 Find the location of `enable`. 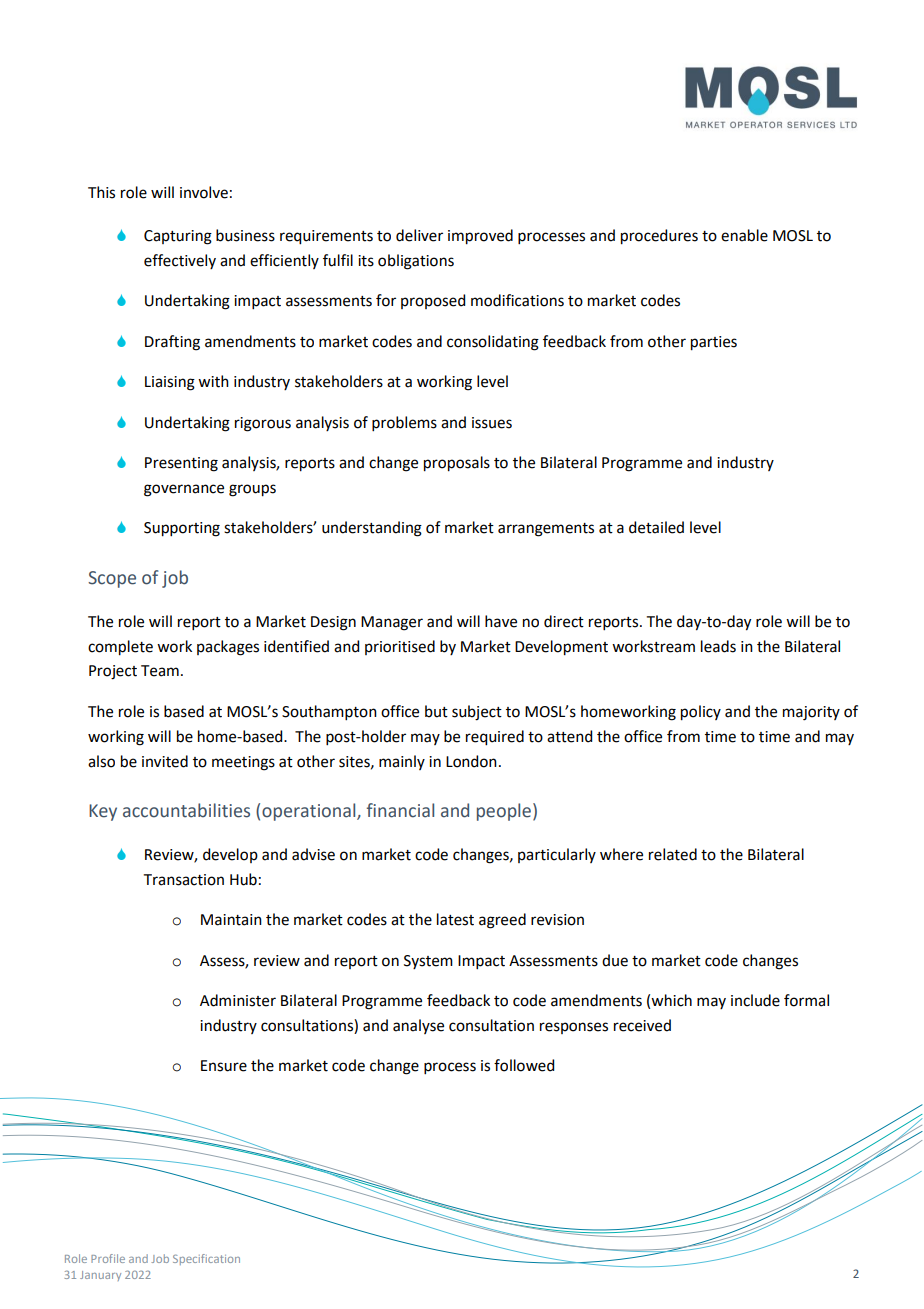

enable is located at coordinates (744, 235).
